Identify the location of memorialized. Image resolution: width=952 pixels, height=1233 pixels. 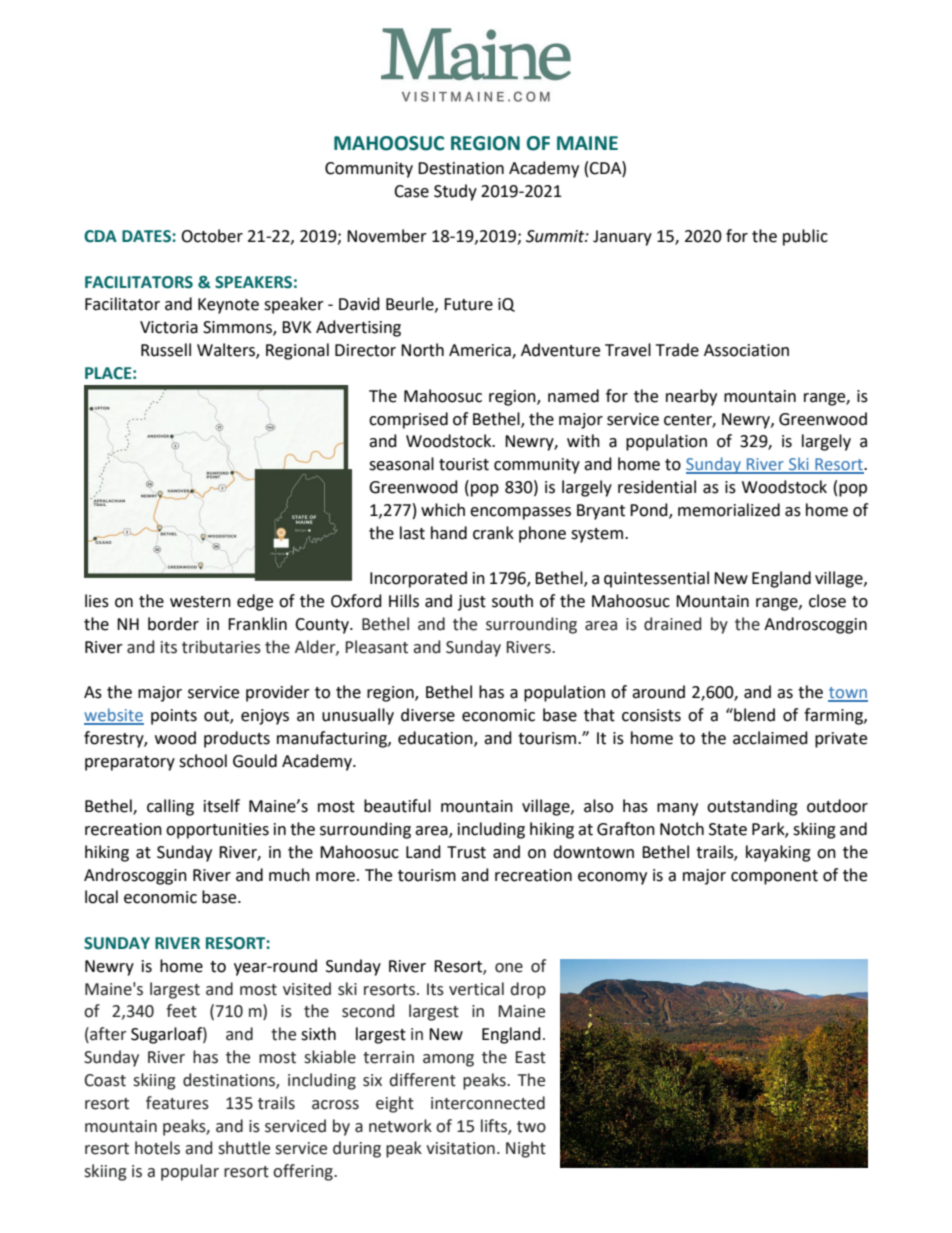
(729, 510).
